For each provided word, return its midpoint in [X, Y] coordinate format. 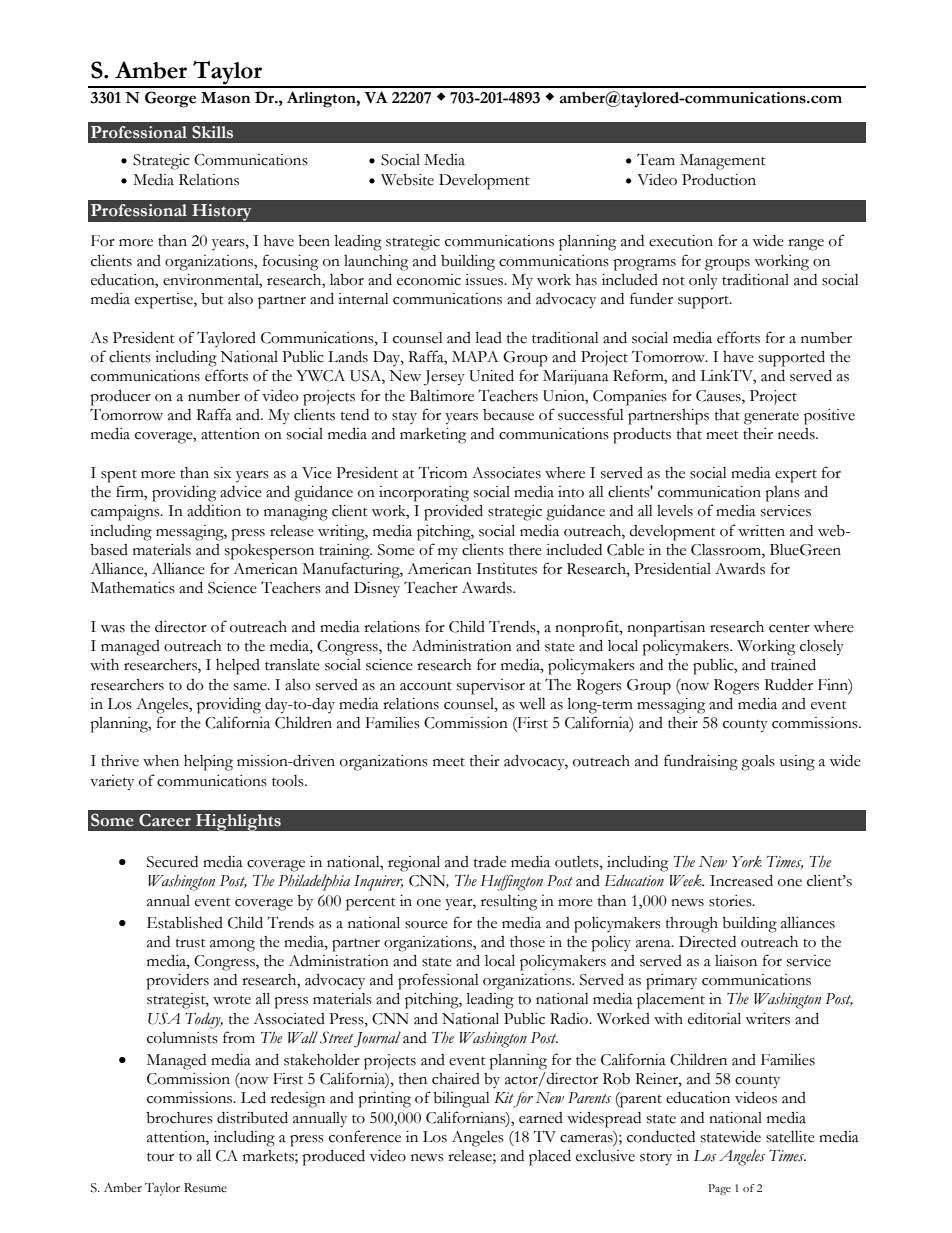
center [789, 628]
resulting [509, 903]
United [491, 375]
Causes [719, 396]
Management [723, 162]
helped [238, 667]
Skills [212, 132]
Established [185, 922]
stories [731, 901]
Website [407, 180]
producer [120, 397]
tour [160, 1157]
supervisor [491, 687]
